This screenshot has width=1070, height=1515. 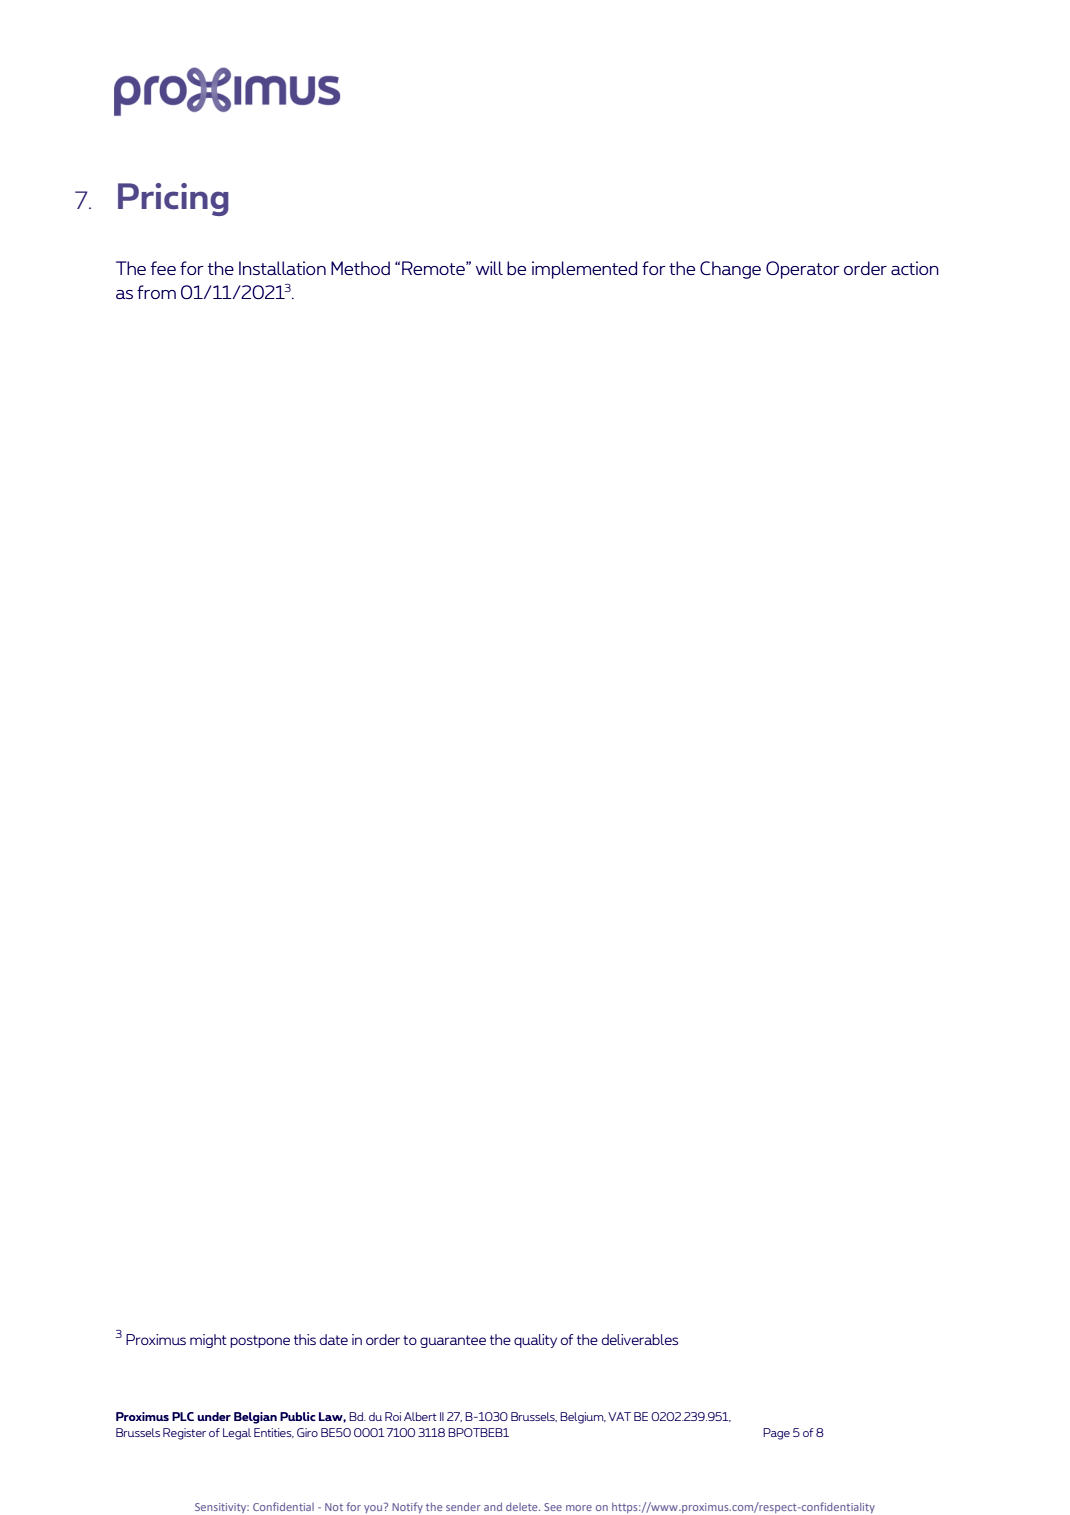 What do you see at coordinates (156, 292) in the screenshot?
I see `from` at bounding box center [156, 292].
